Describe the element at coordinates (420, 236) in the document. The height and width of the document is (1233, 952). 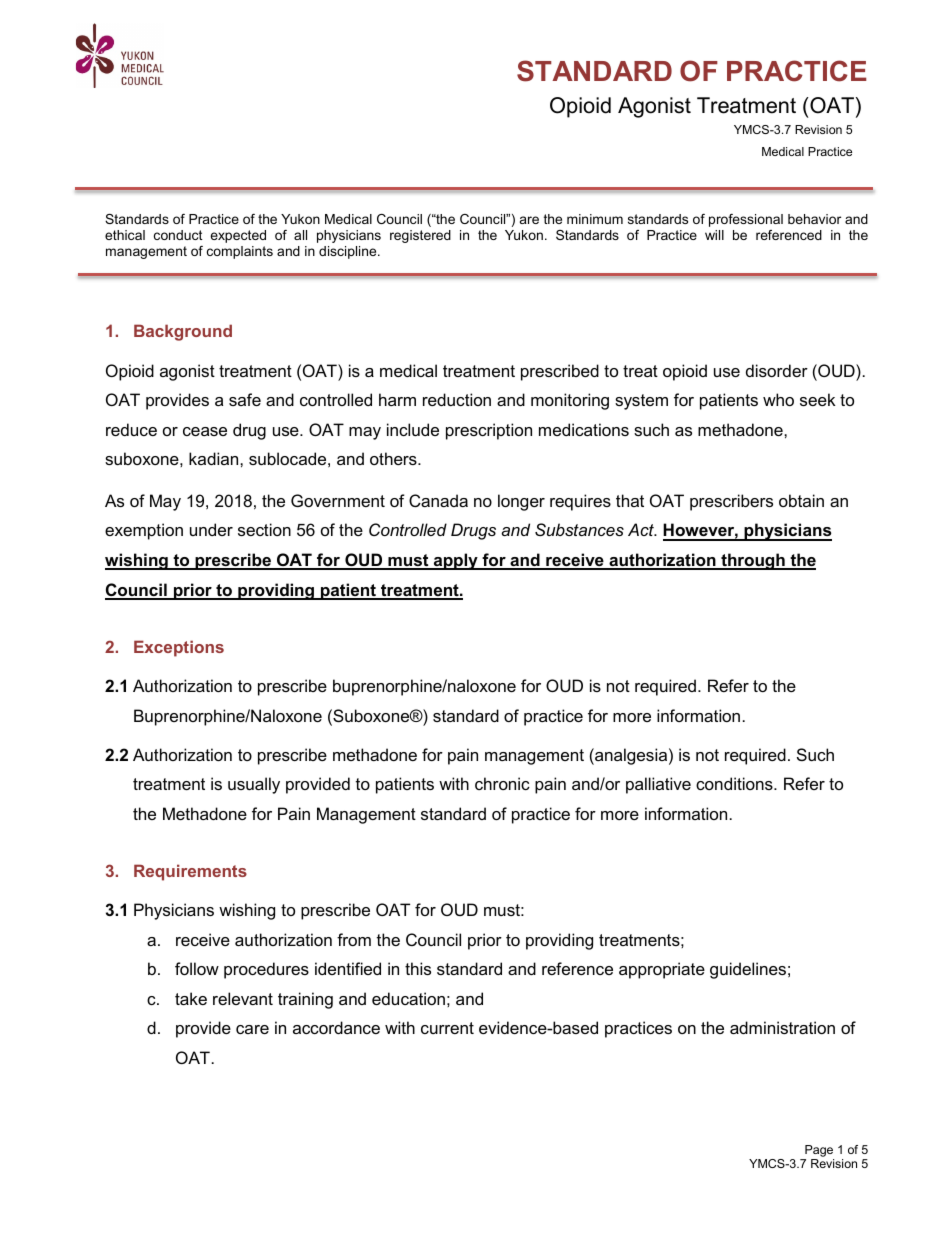
I see `registered` at that location.
